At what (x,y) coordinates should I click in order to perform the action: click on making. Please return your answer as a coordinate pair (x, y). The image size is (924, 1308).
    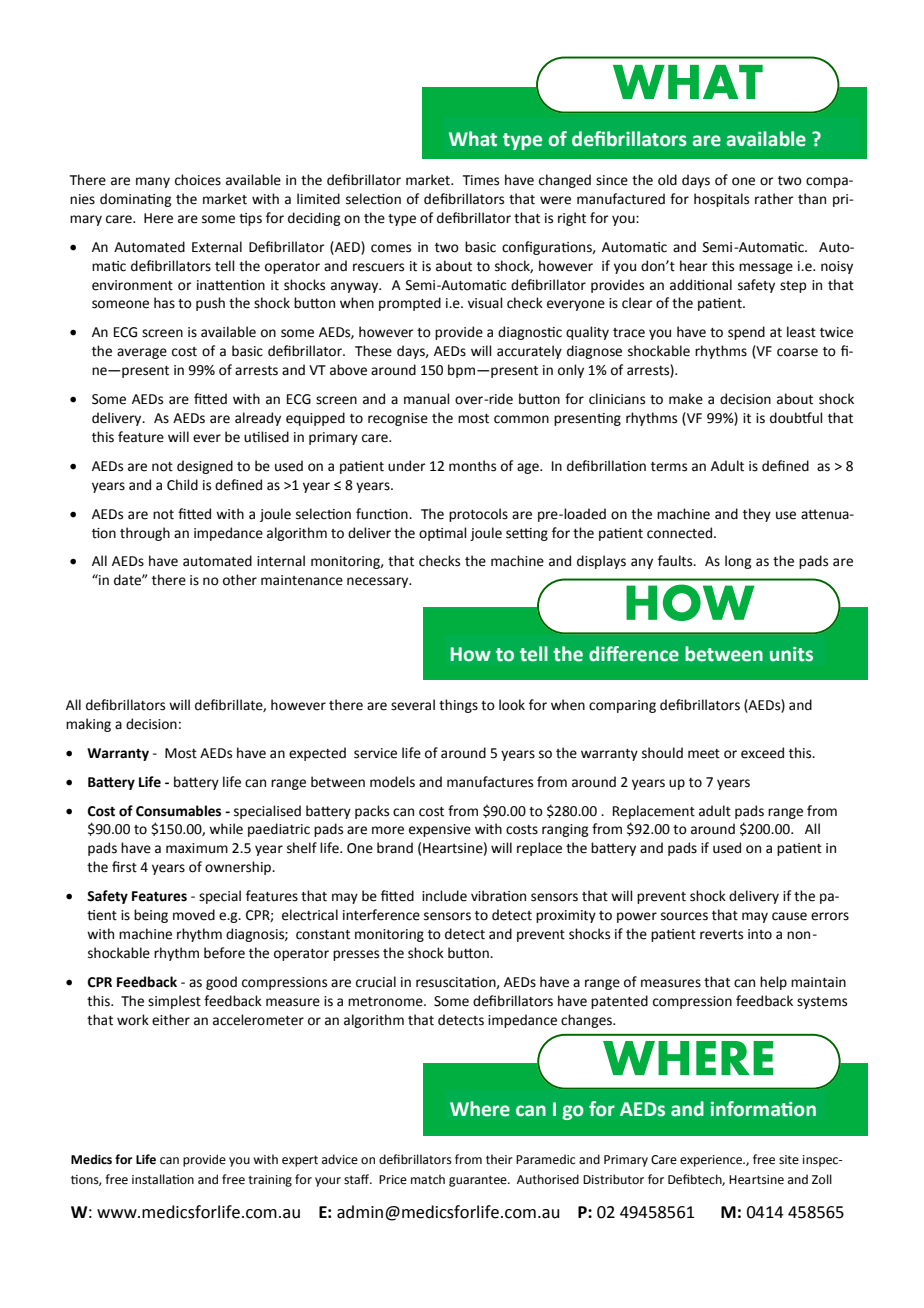
    Looking at the image, I should click on (88, 725).
